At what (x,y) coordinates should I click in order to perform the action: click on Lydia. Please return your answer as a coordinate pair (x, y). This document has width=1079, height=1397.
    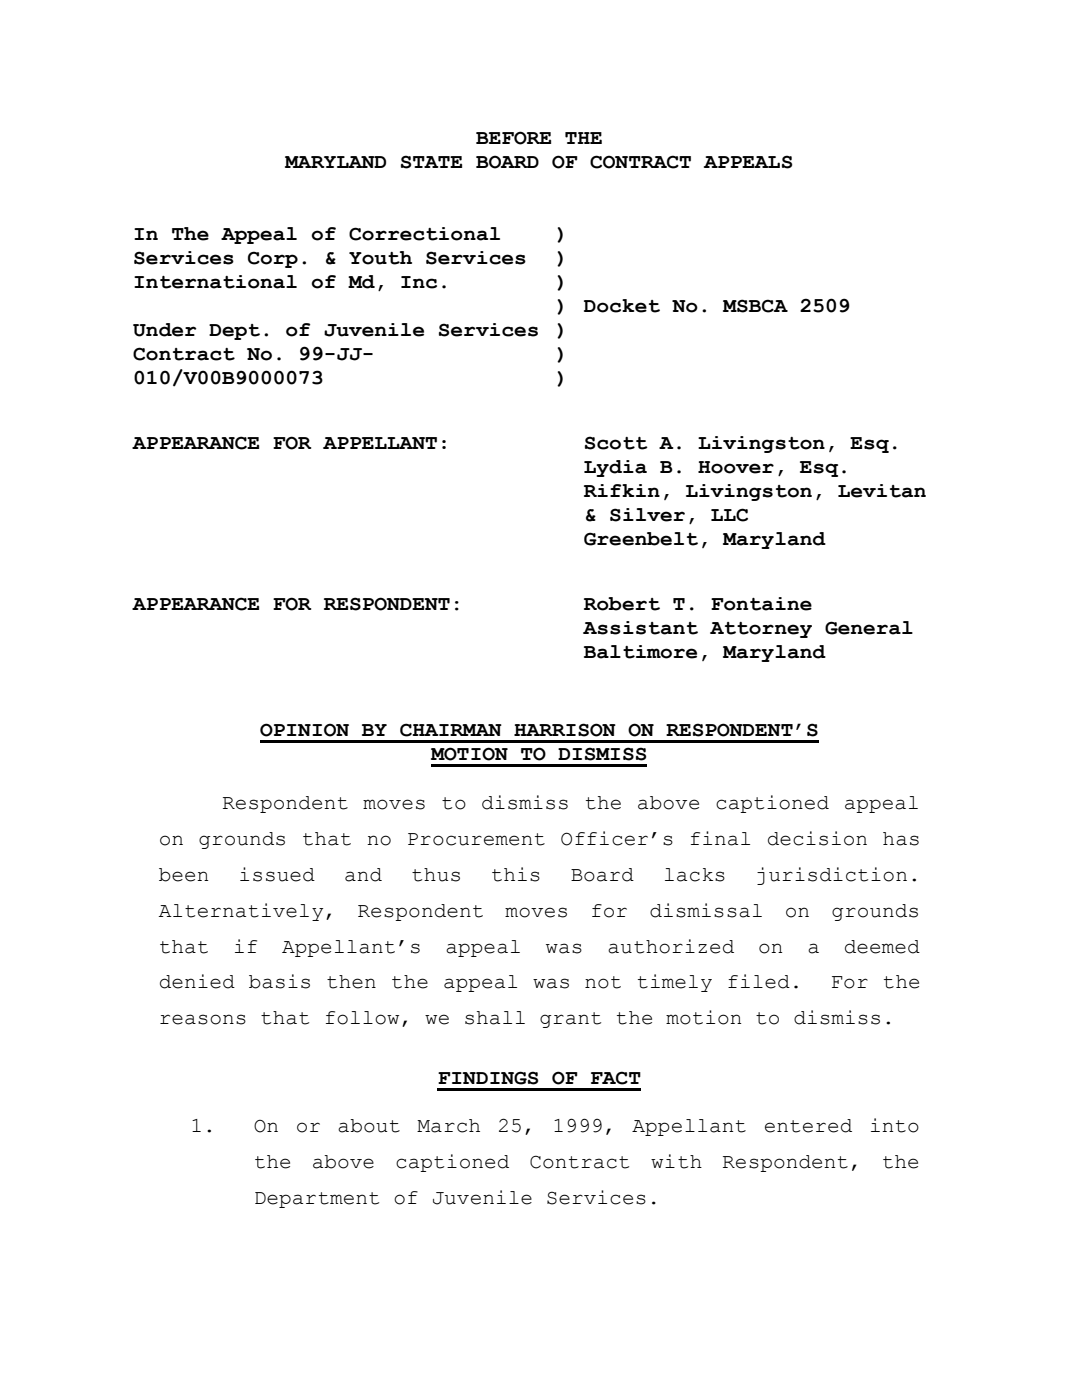
    Looking at the image, I should click on (615, 468).
